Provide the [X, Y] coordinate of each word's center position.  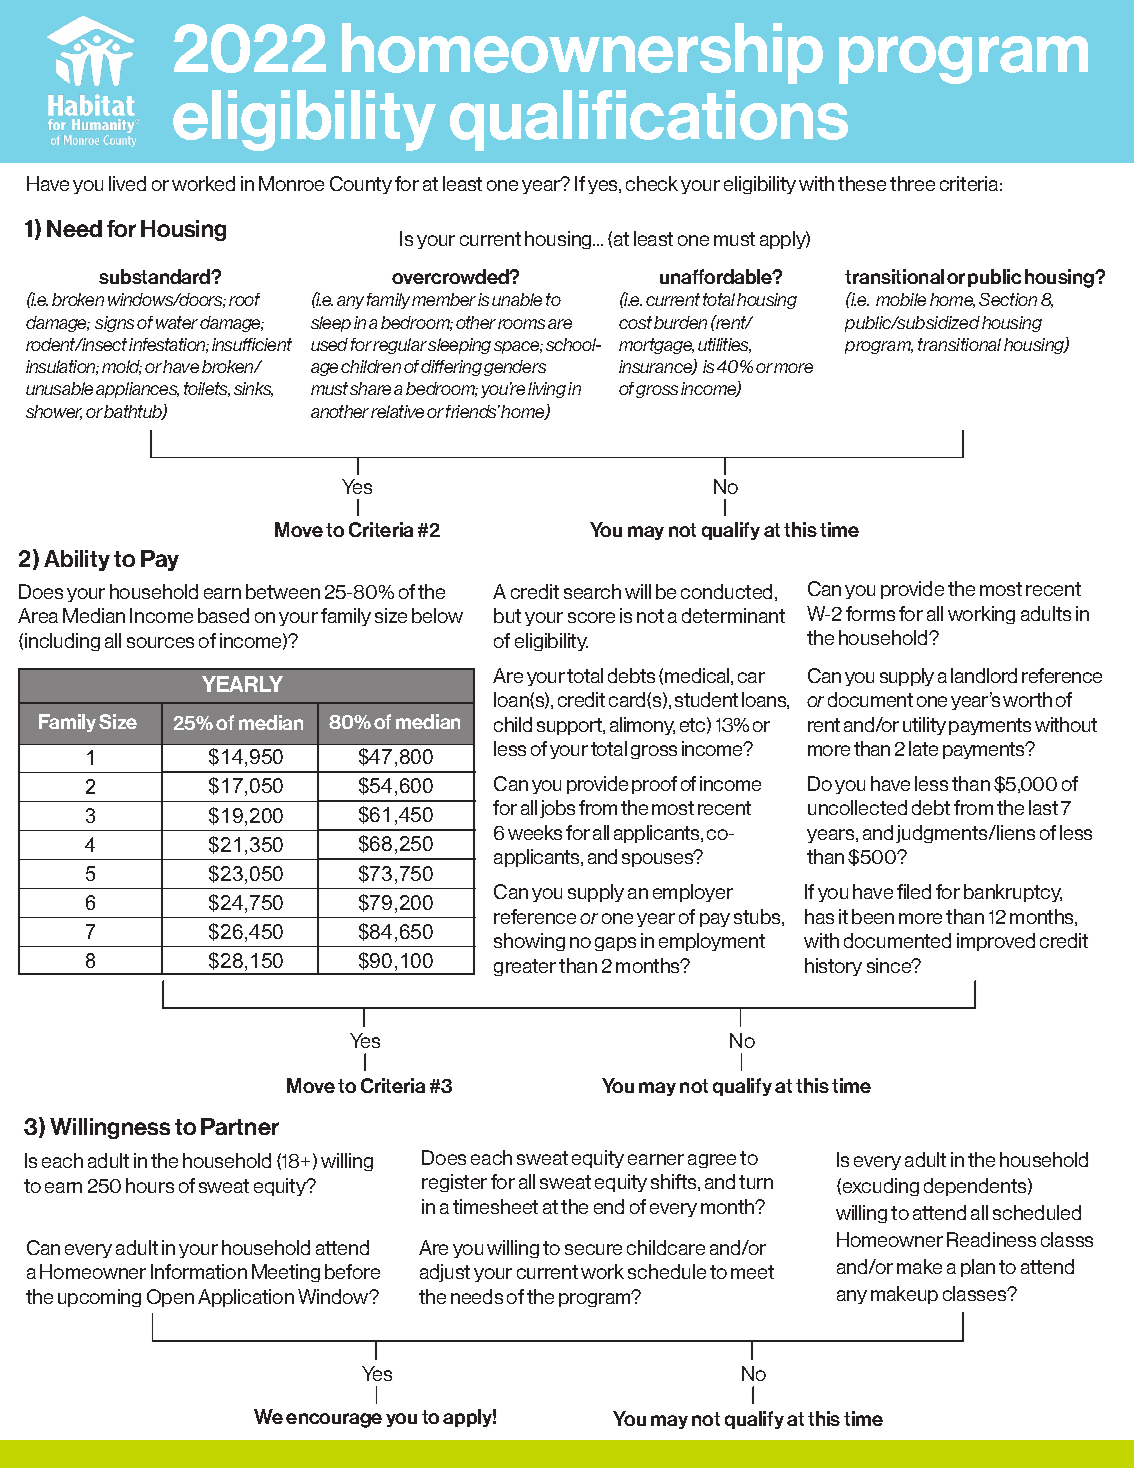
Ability [77, 560]
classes [976, 1293]
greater [525, 967]
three [912, 183]
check [652, 183]
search [592, 591]
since [890, 965]
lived [127, 183]
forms [870, 613]
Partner [240, 1126]
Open [170, 1298]
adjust [445, 1273]
